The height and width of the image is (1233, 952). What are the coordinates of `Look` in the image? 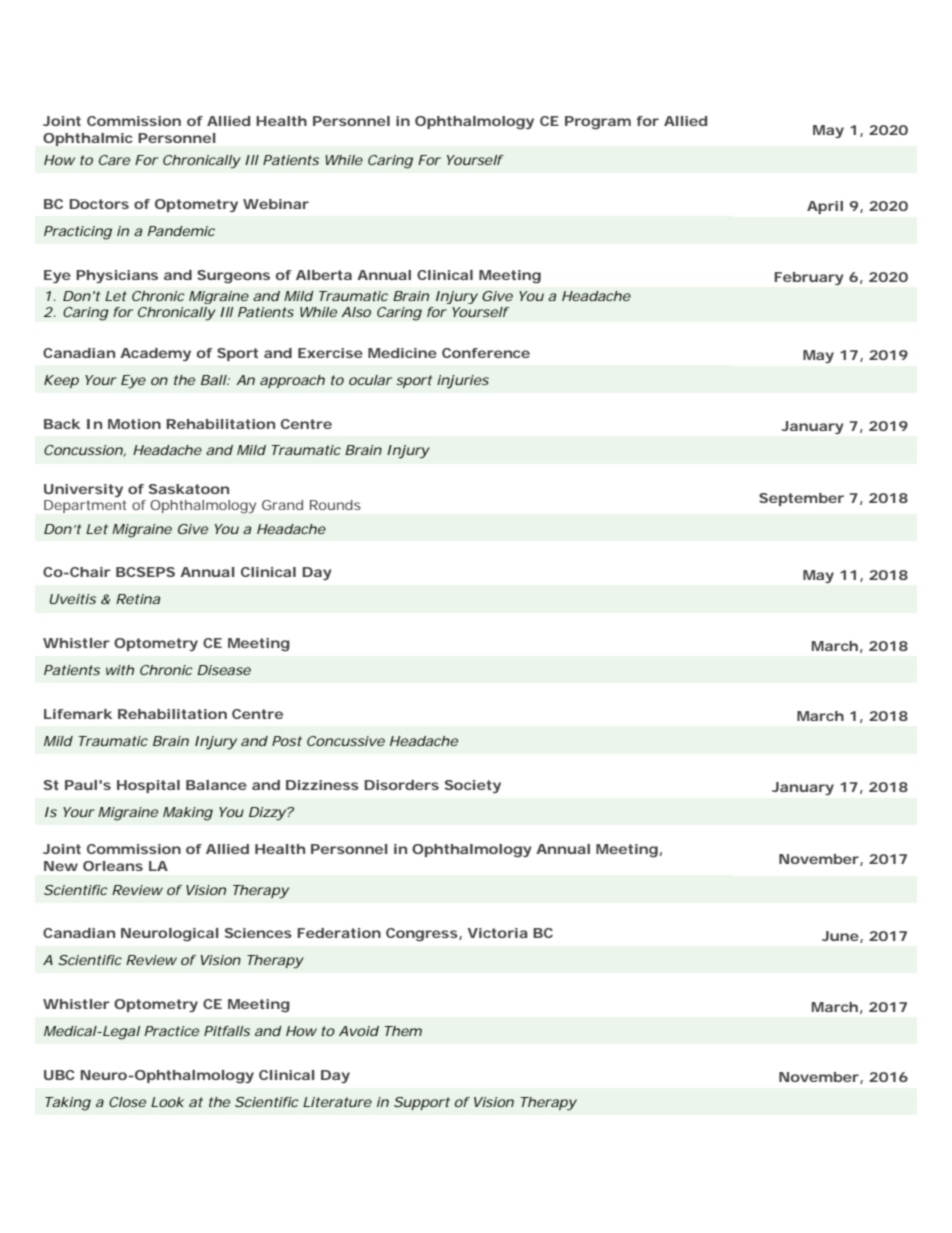 It's located at (167, 1102).
